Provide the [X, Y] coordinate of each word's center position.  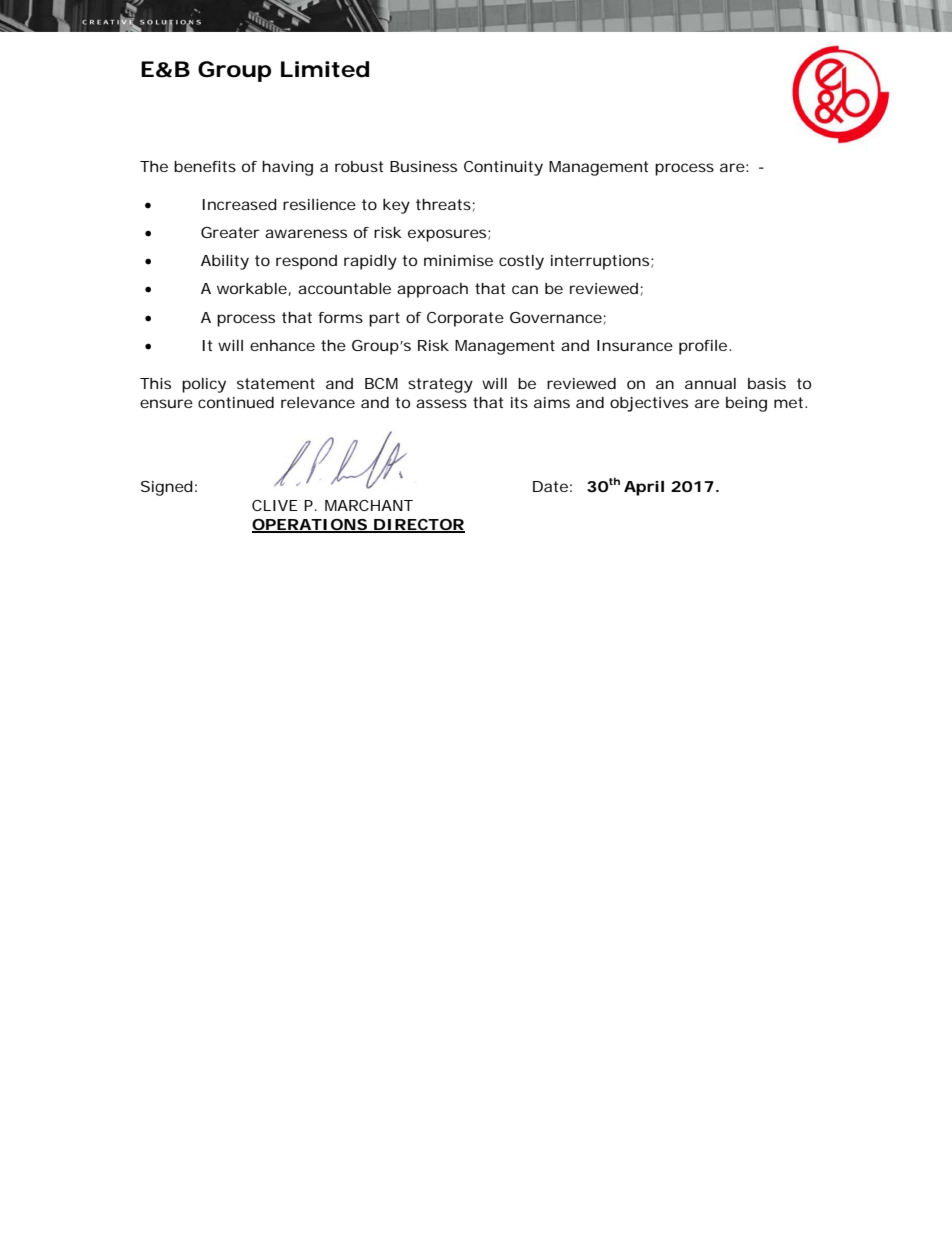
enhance [282, 345]
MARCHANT [369, 505]
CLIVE [275, 505]
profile [703, 347]
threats [443, 204]
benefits [205, 166]
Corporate [465, 319]
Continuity [503, 168]
